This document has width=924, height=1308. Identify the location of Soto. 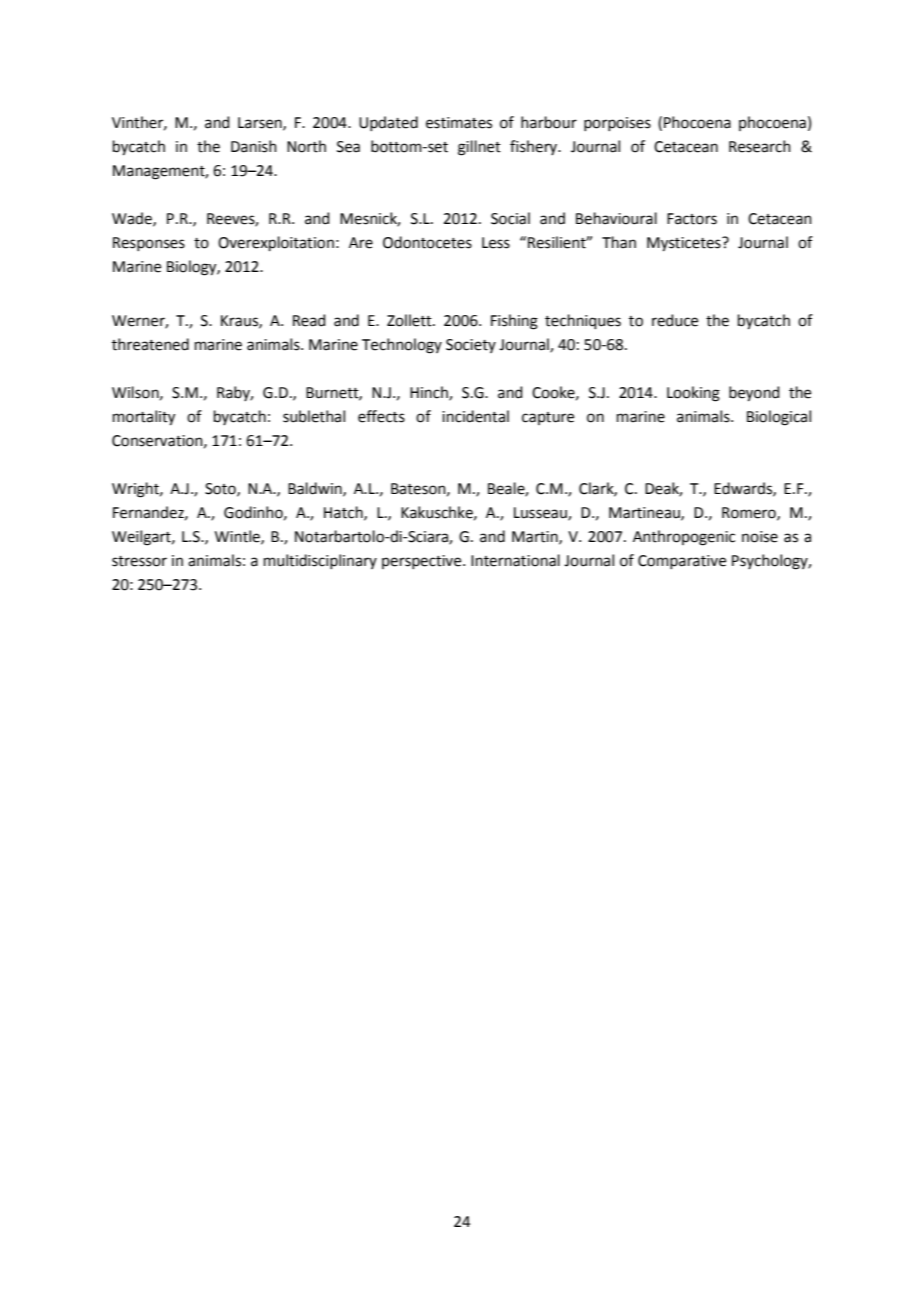
(221, 489).
